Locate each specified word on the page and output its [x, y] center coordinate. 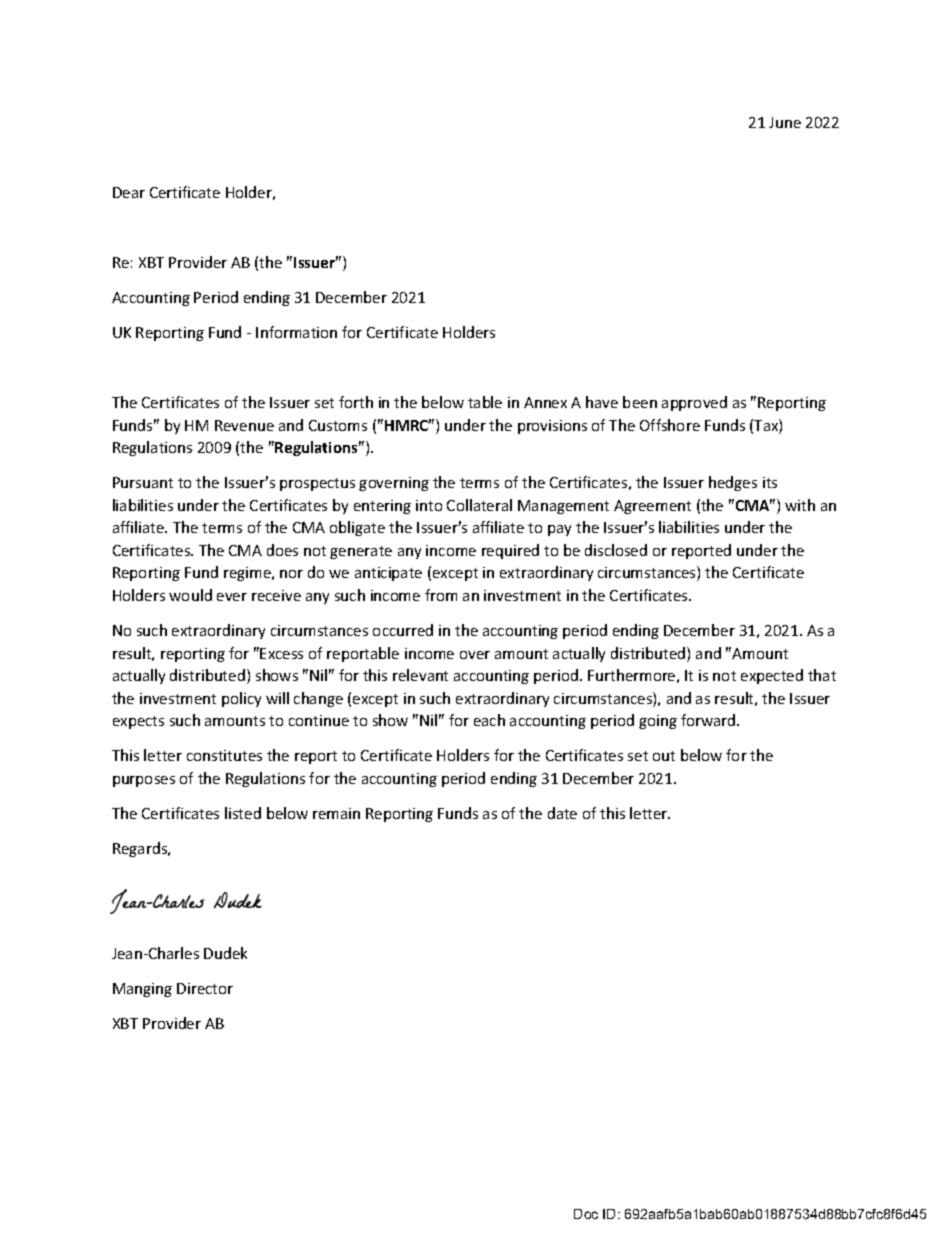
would [190, 595]
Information [296, 332]
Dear [129, 192]
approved [694, 403]
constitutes [224, 755]
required [510, 551]
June [785, 122]
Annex [545, 402]
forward [709, 720]
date [562, 813]
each [489, 720]
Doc [586, 1214]
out [664, 756]
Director [205, 988]
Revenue [244, 425]
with [800, 505]
